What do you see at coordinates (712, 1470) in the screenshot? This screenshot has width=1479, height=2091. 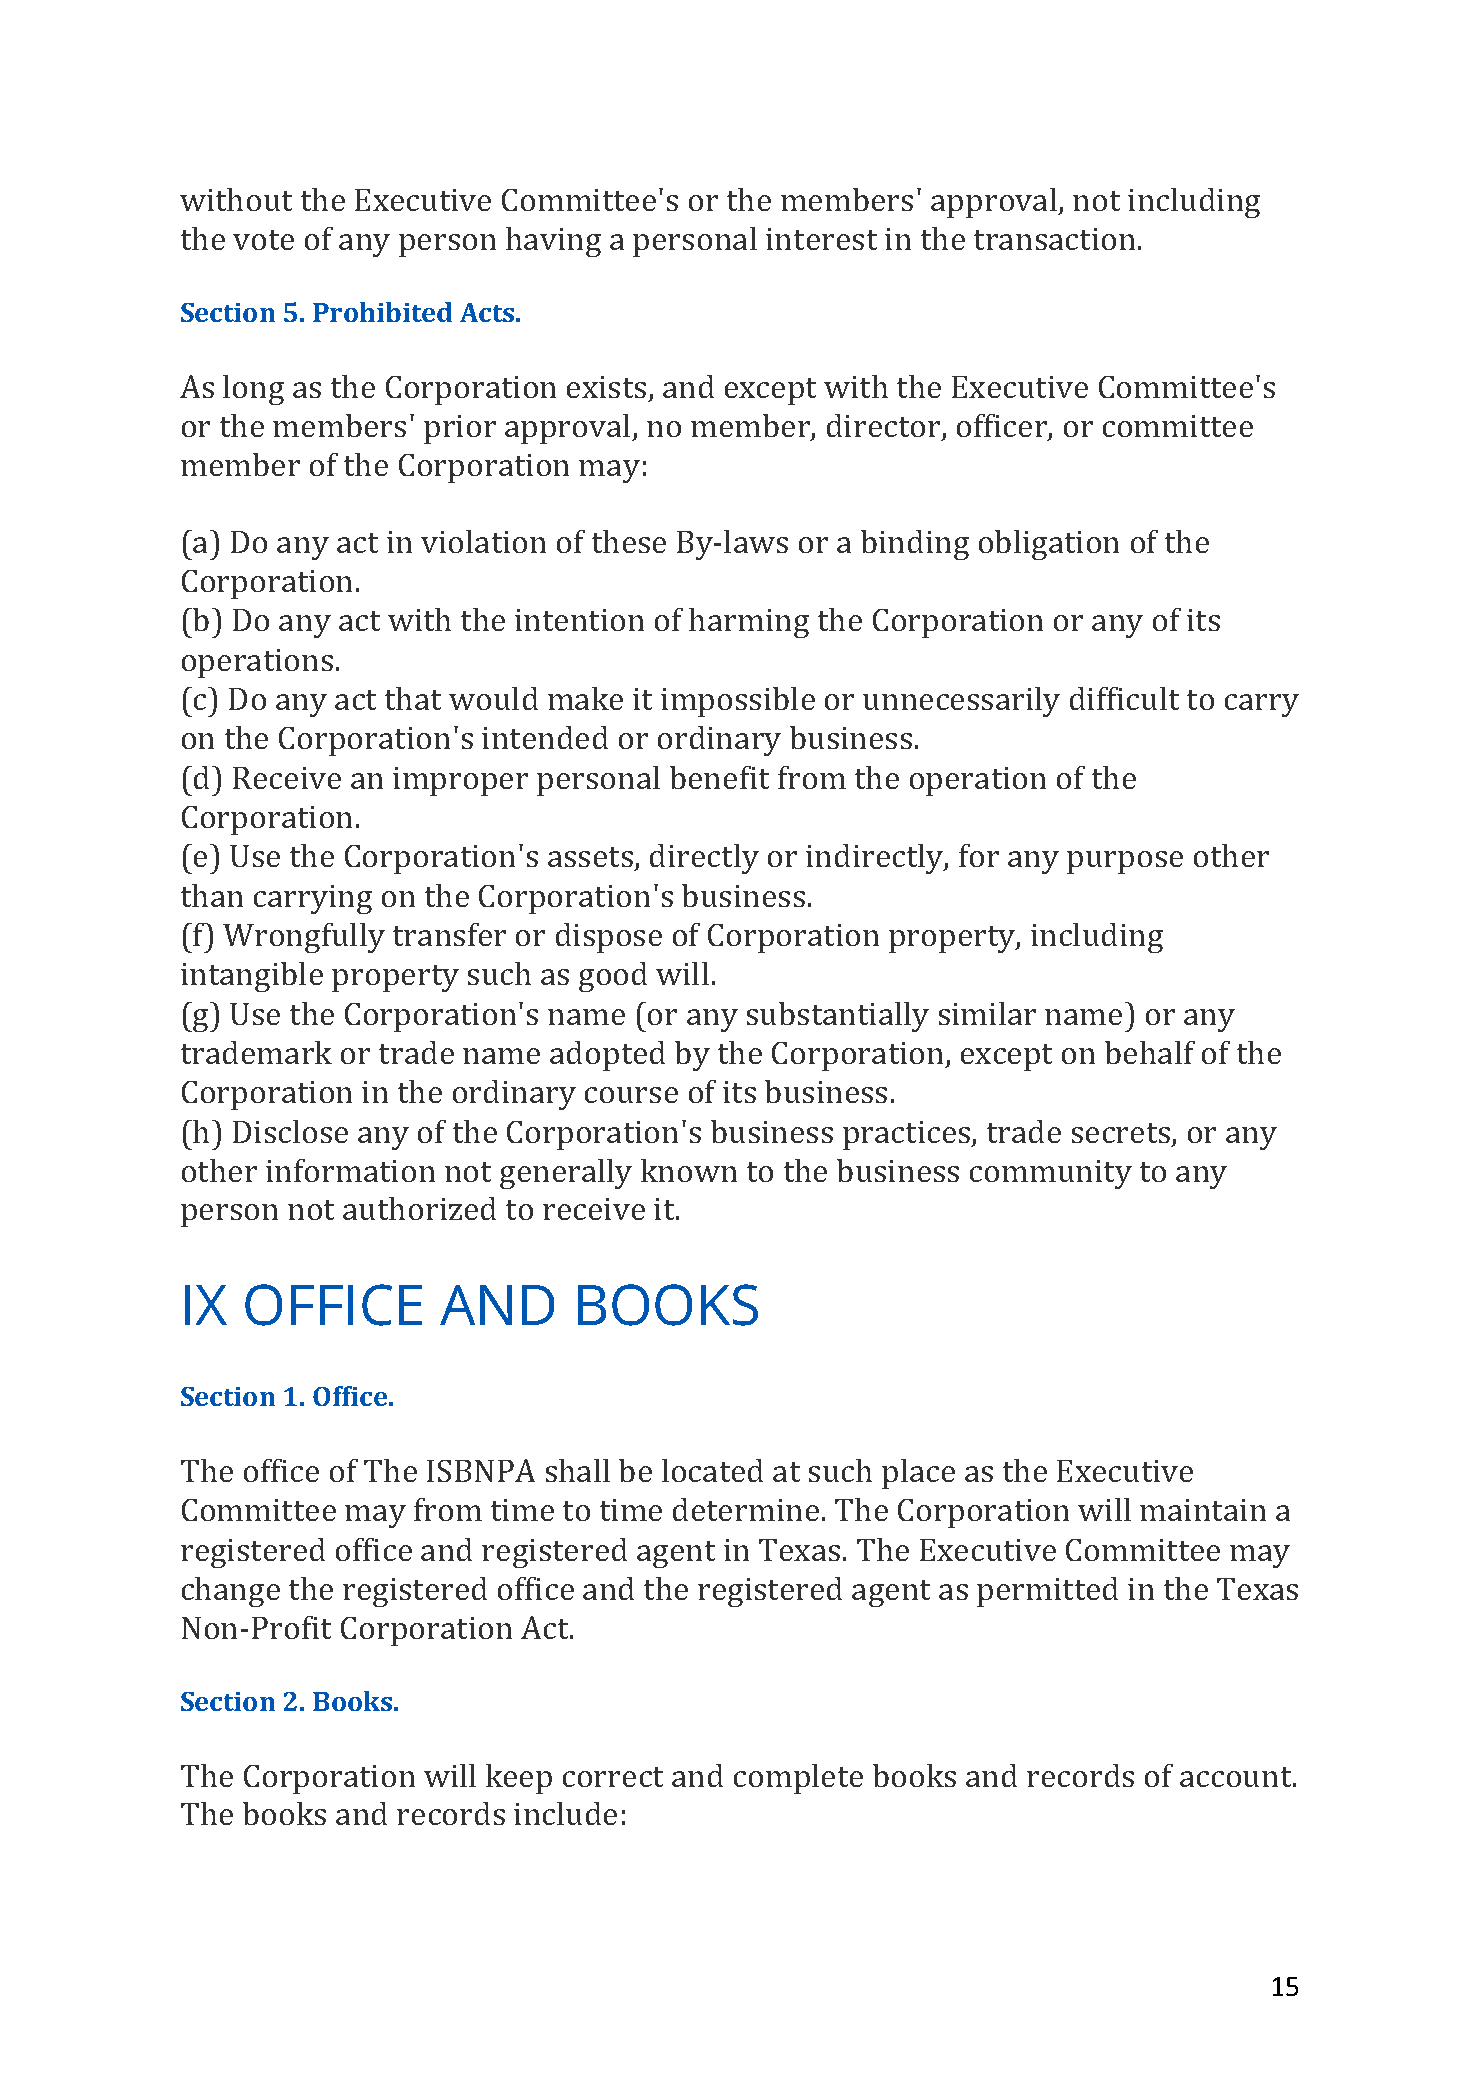 I see `located` at bounding box center [712, 1470].
